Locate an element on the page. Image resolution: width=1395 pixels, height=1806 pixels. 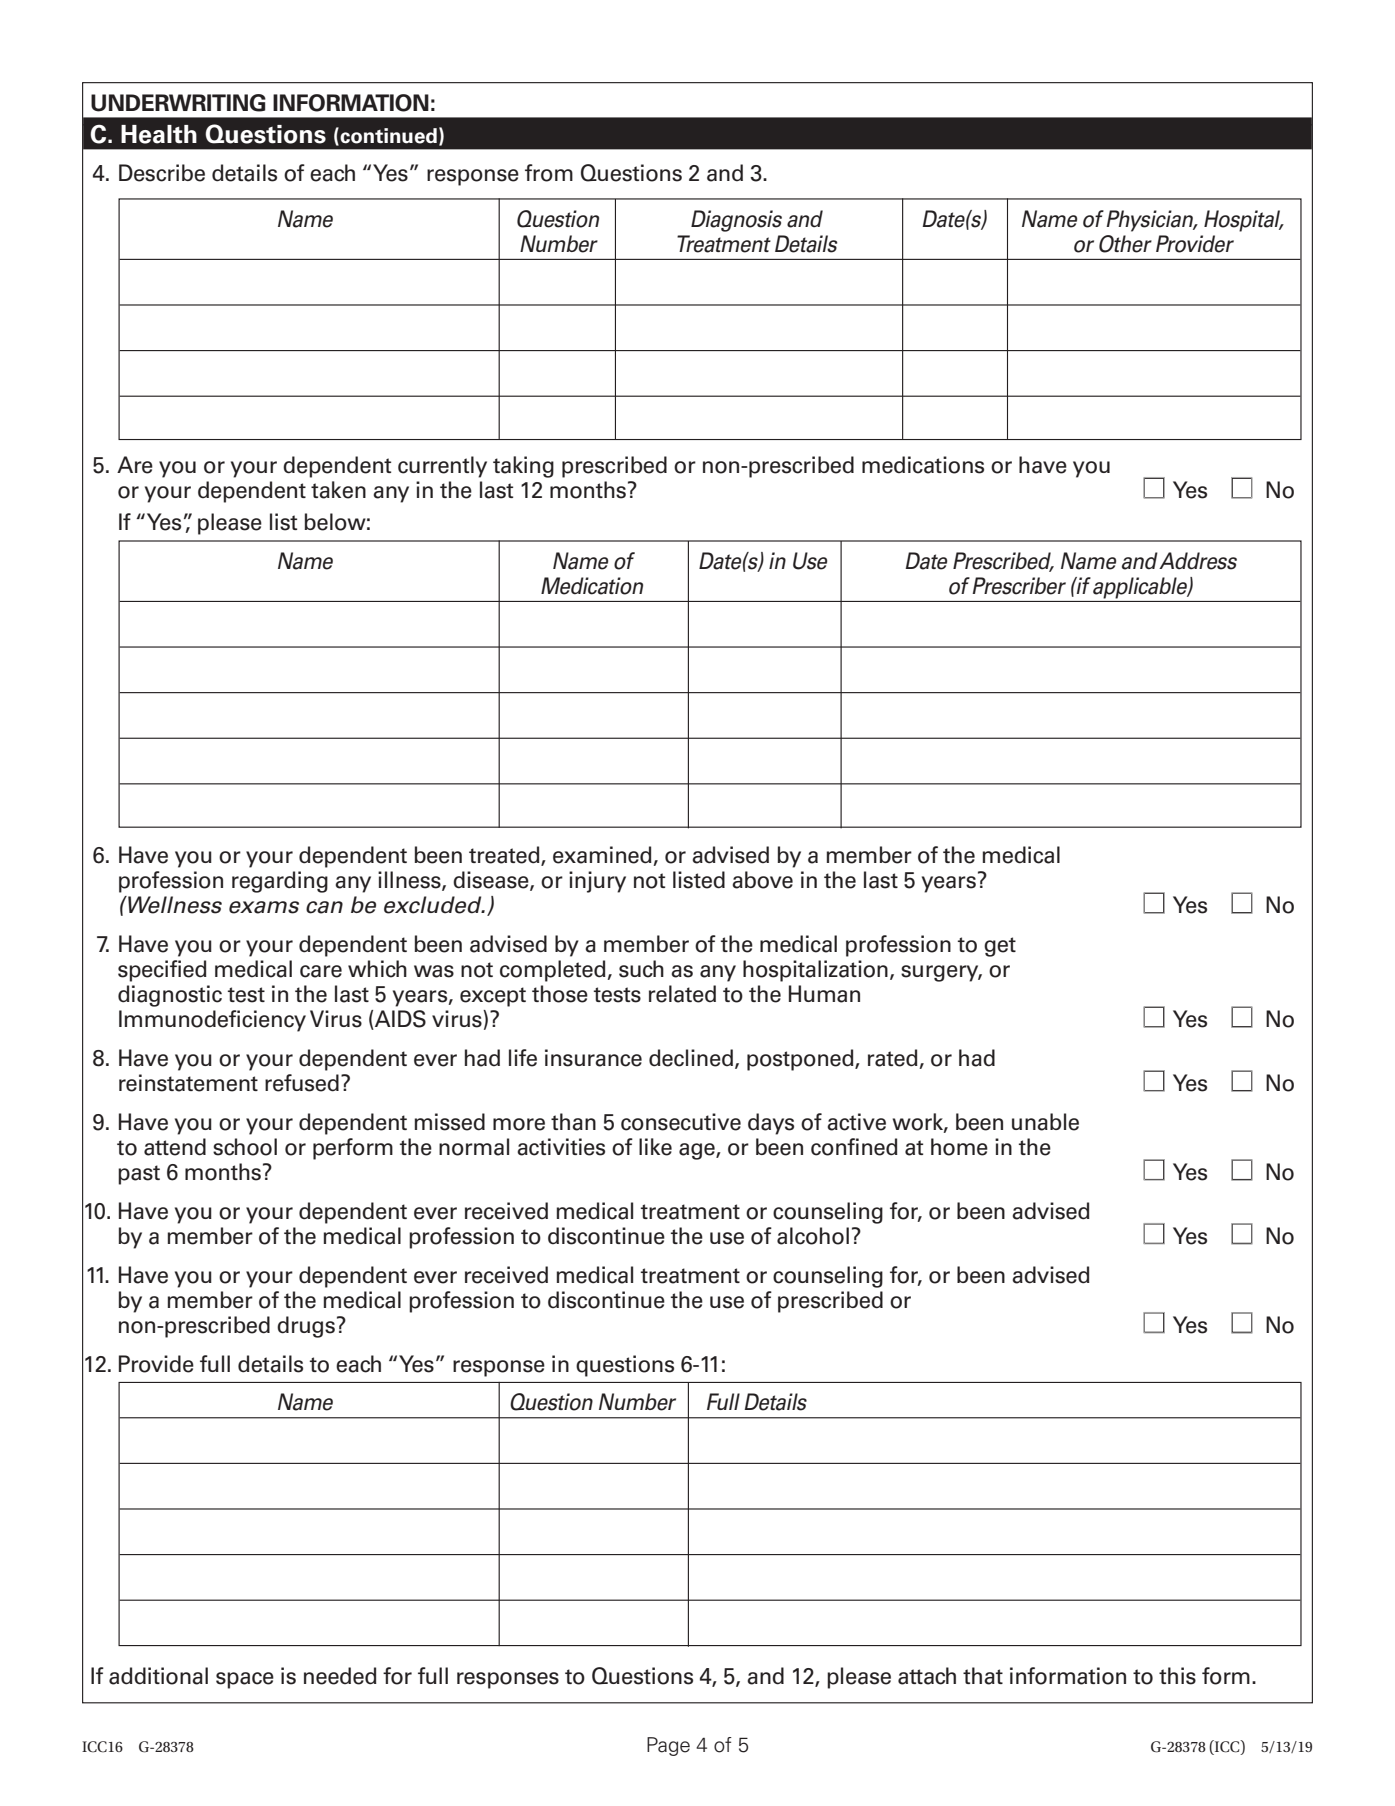
Diagnosis is located at coordinates (736, 221).
